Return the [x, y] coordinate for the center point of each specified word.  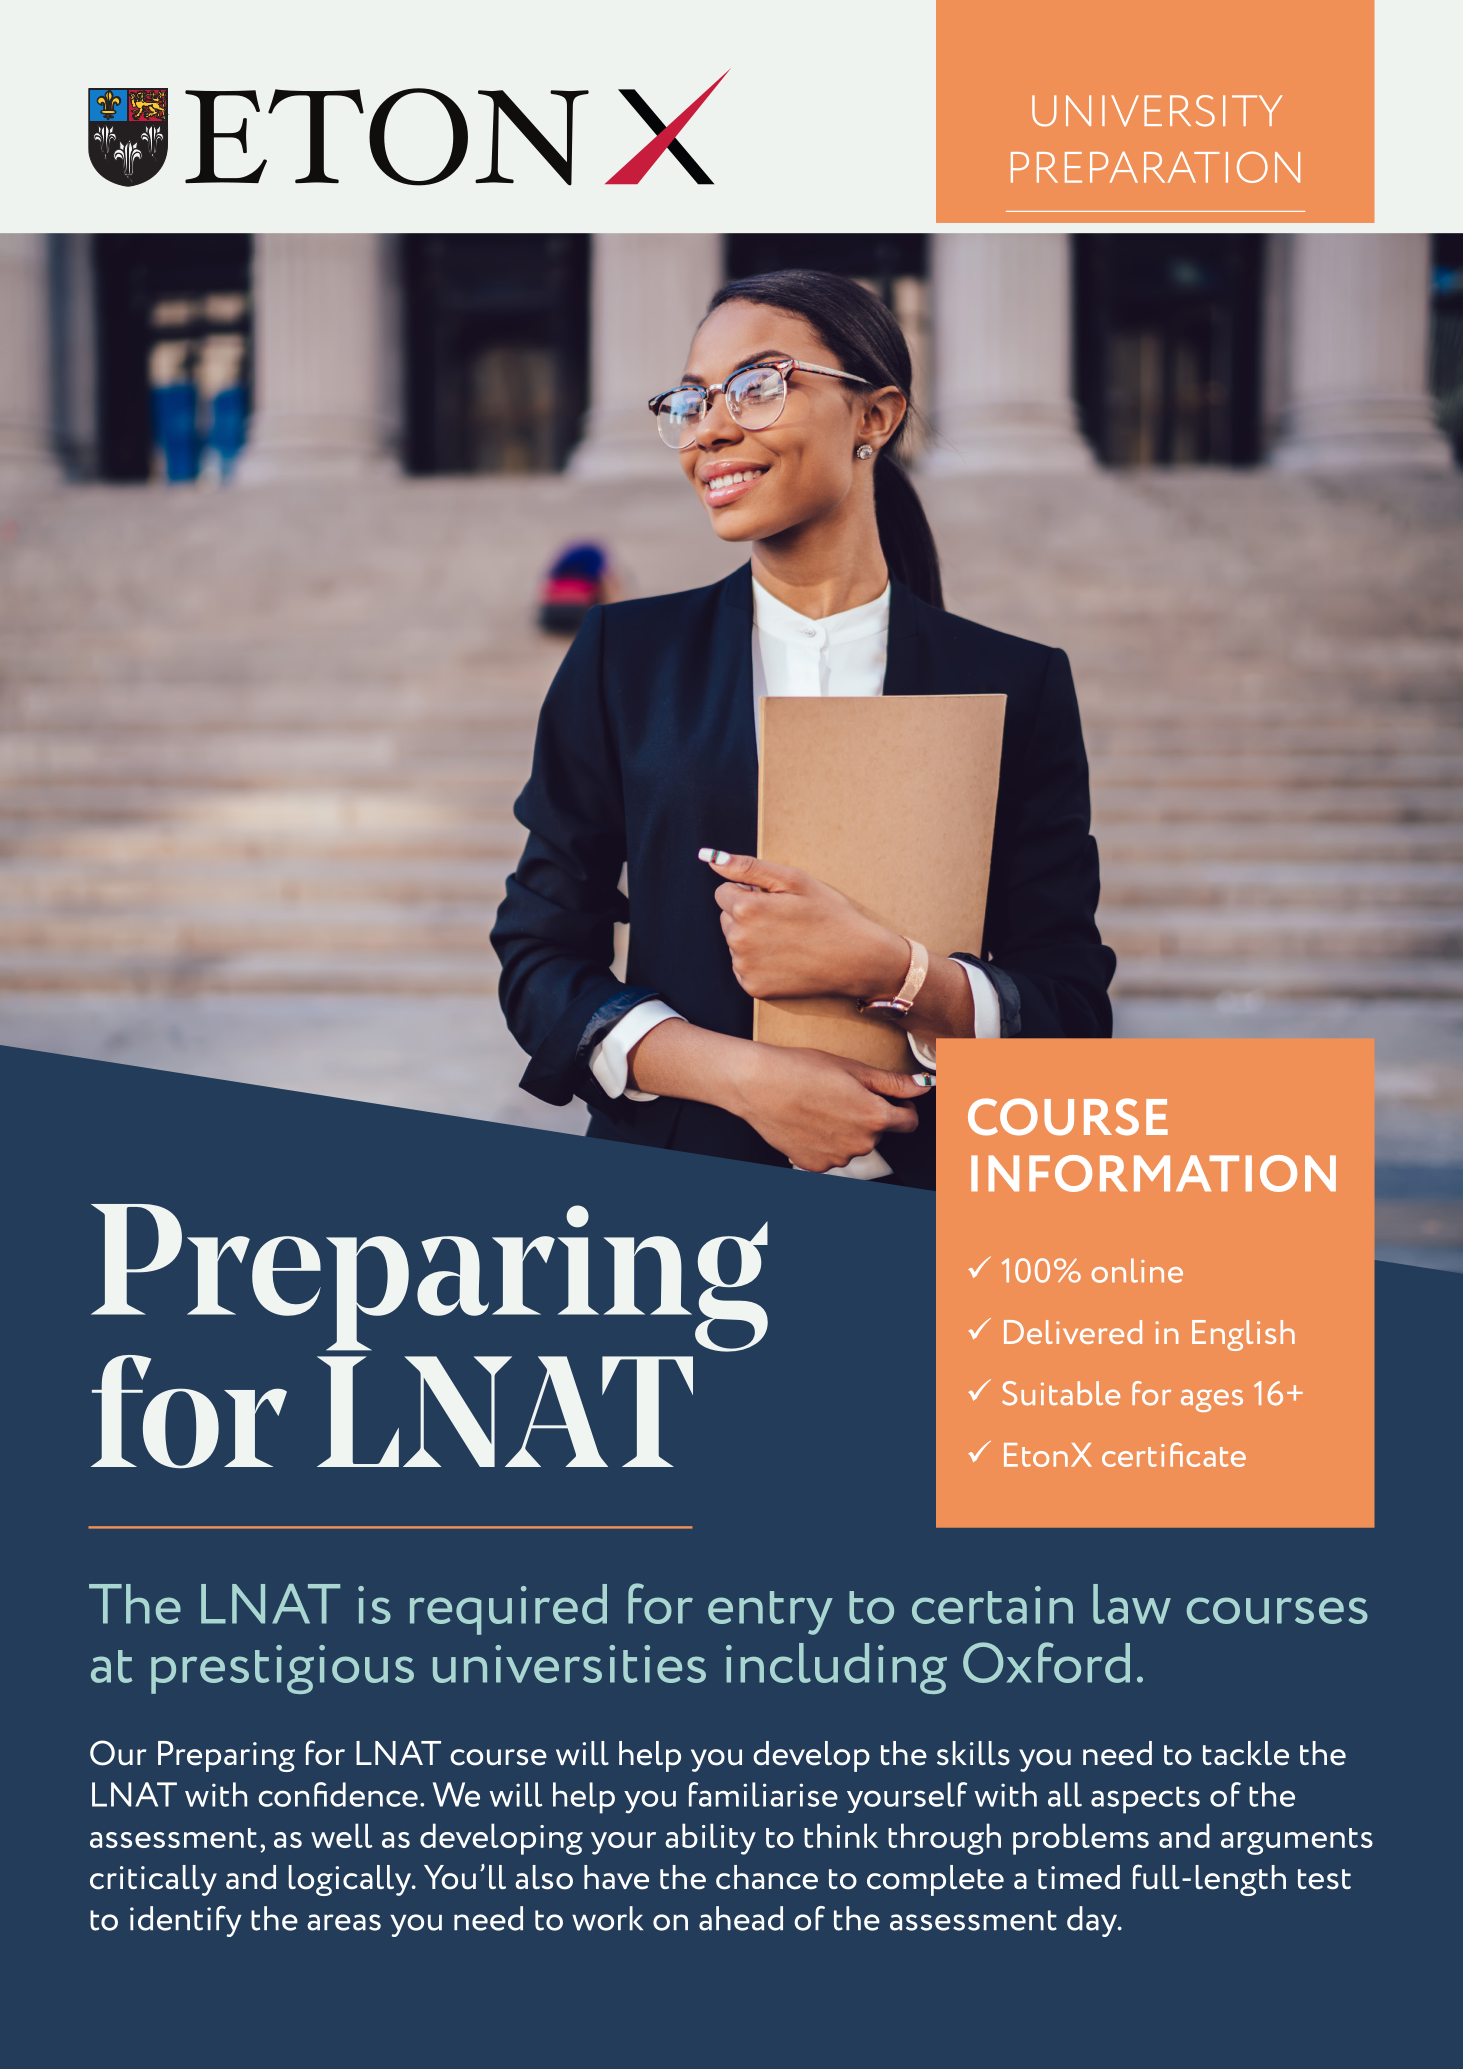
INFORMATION [1153, 1173]
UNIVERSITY [1157, 111]
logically [351, 1880]
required [508, 1609]
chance [767, 1877]
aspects [1145, 1800]
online [1137, 1270]
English [1243, 1335]
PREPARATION [1155, 167]
